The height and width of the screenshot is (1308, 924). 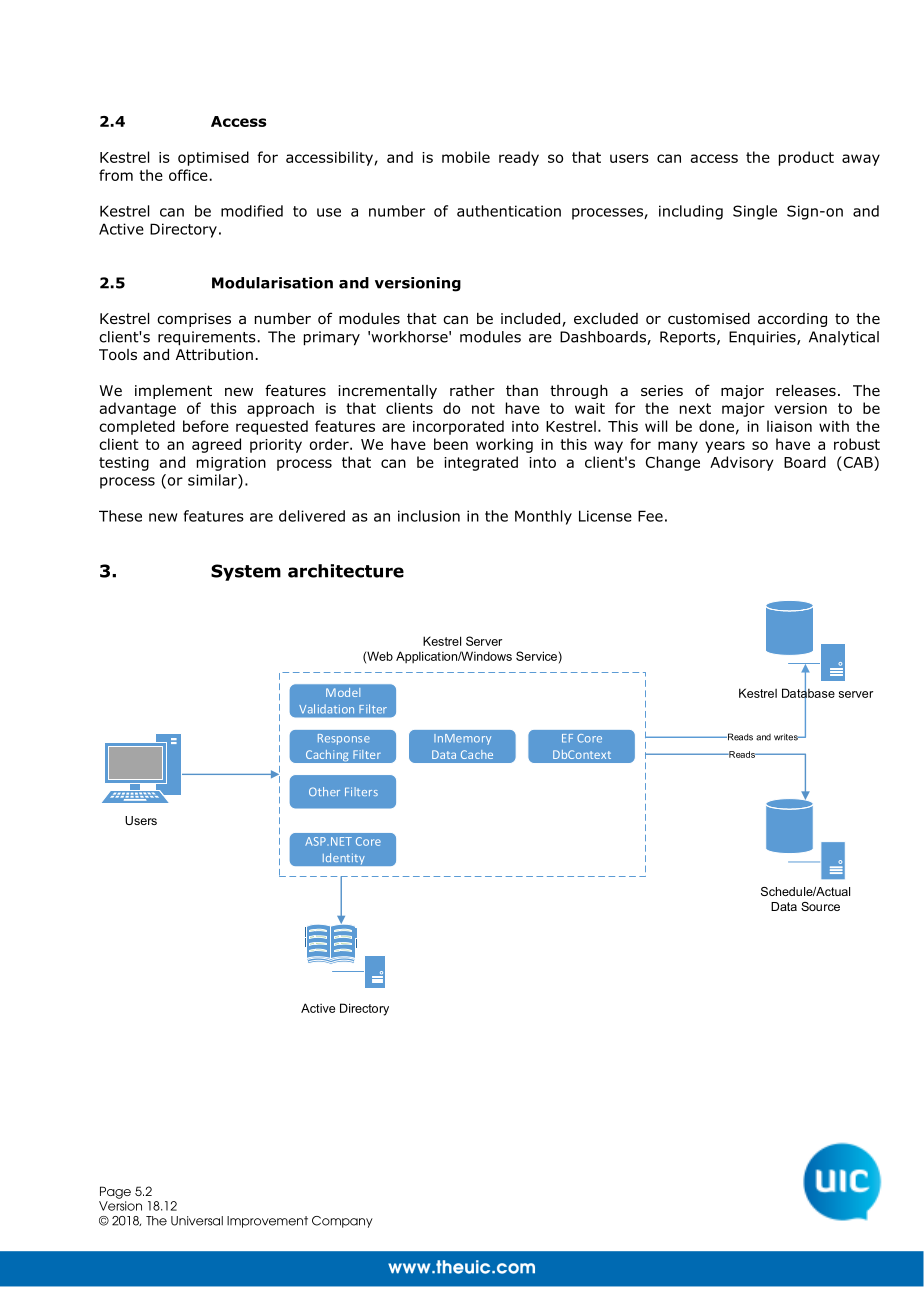 I want to click on liaison, so click(x=789, y=426).
